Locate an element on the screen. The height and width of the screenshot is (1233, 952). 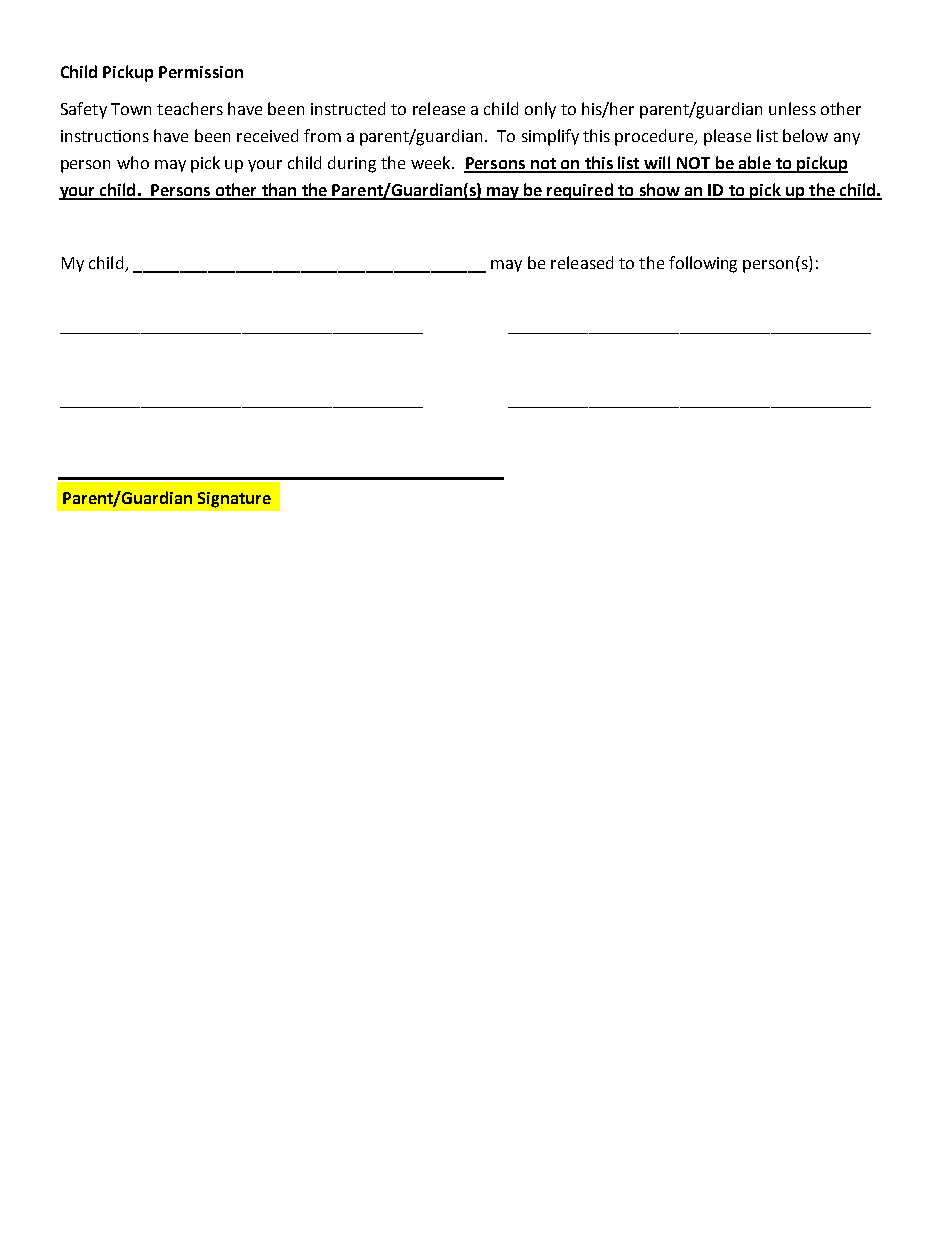
show is located at coordinates (659, 191).
